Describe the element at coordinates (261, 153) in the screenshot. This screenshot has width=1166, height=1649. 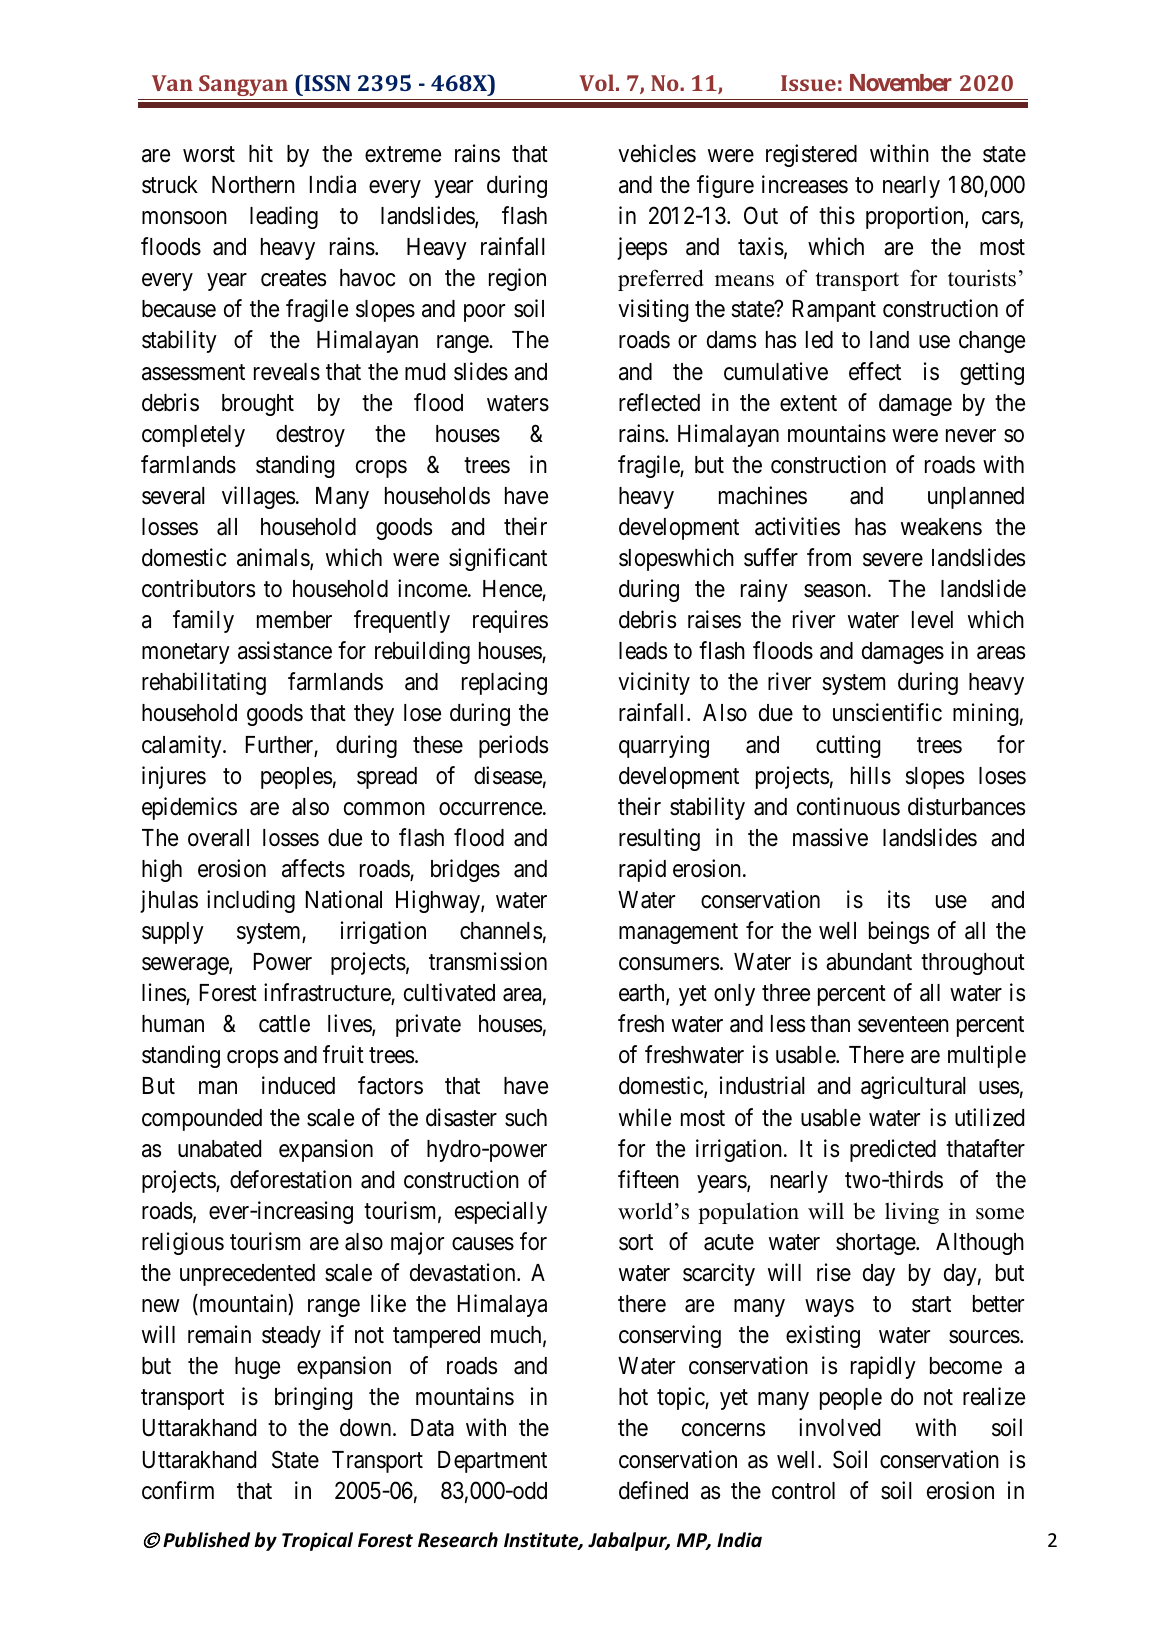
I see `hit` at that location.
